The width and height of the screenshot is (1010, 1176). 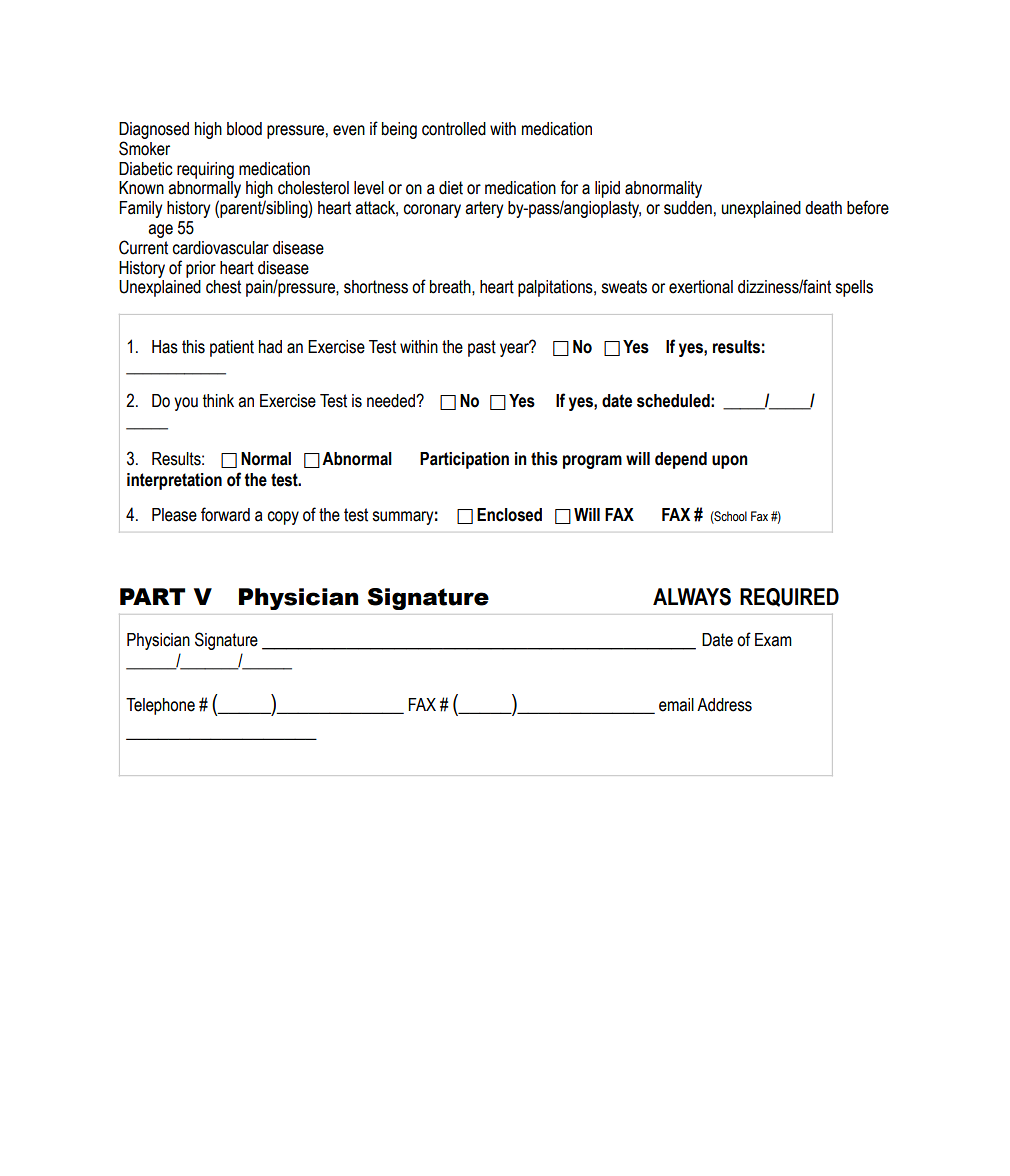 I want to click on upon, so click(x=730, y=462).
